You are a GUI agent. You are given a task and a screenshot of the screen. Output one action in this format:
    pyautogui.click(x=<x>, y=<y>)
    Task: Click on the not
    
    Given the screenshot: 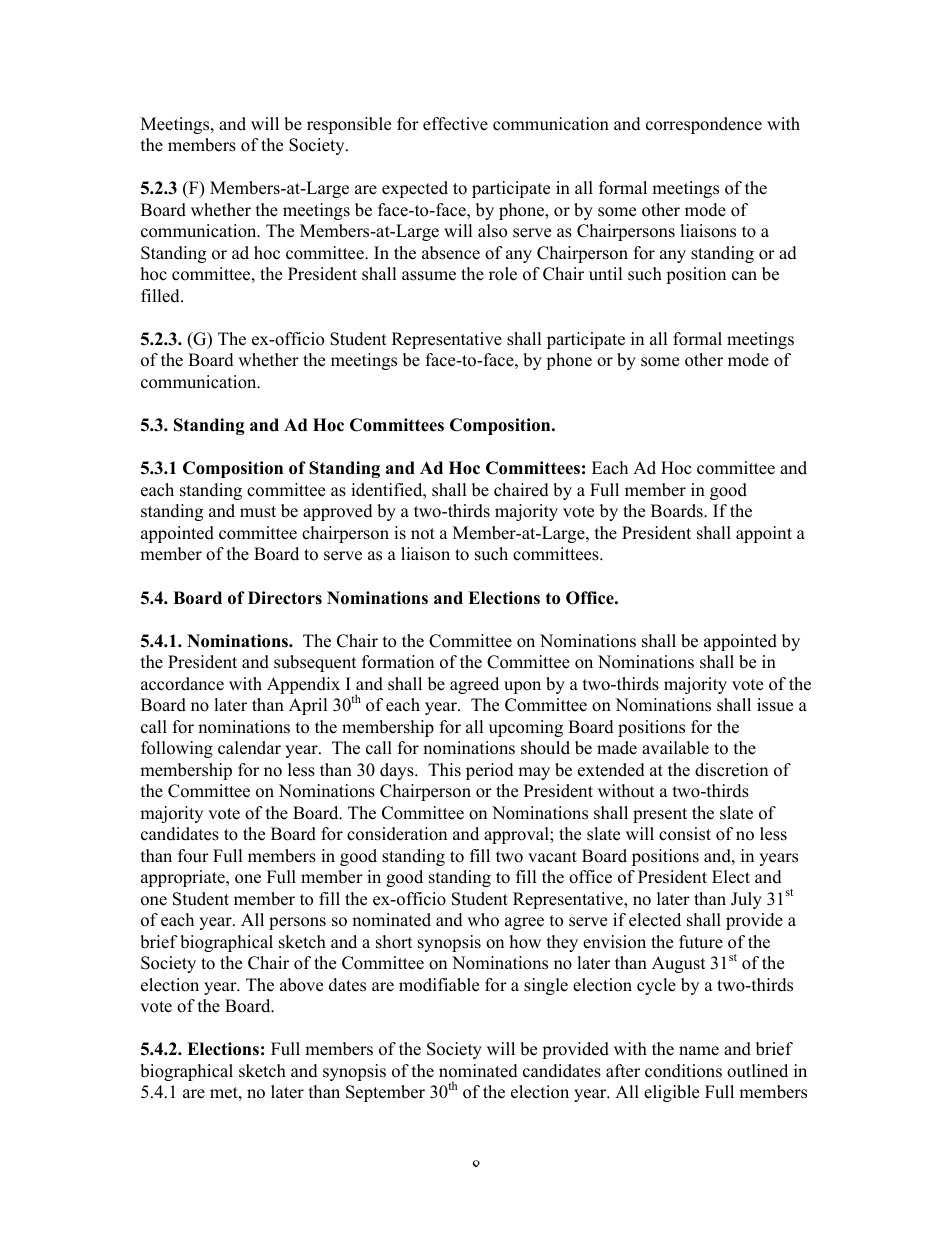 What is the action you would take?
    pyautogui.click(x=423, y=534)
